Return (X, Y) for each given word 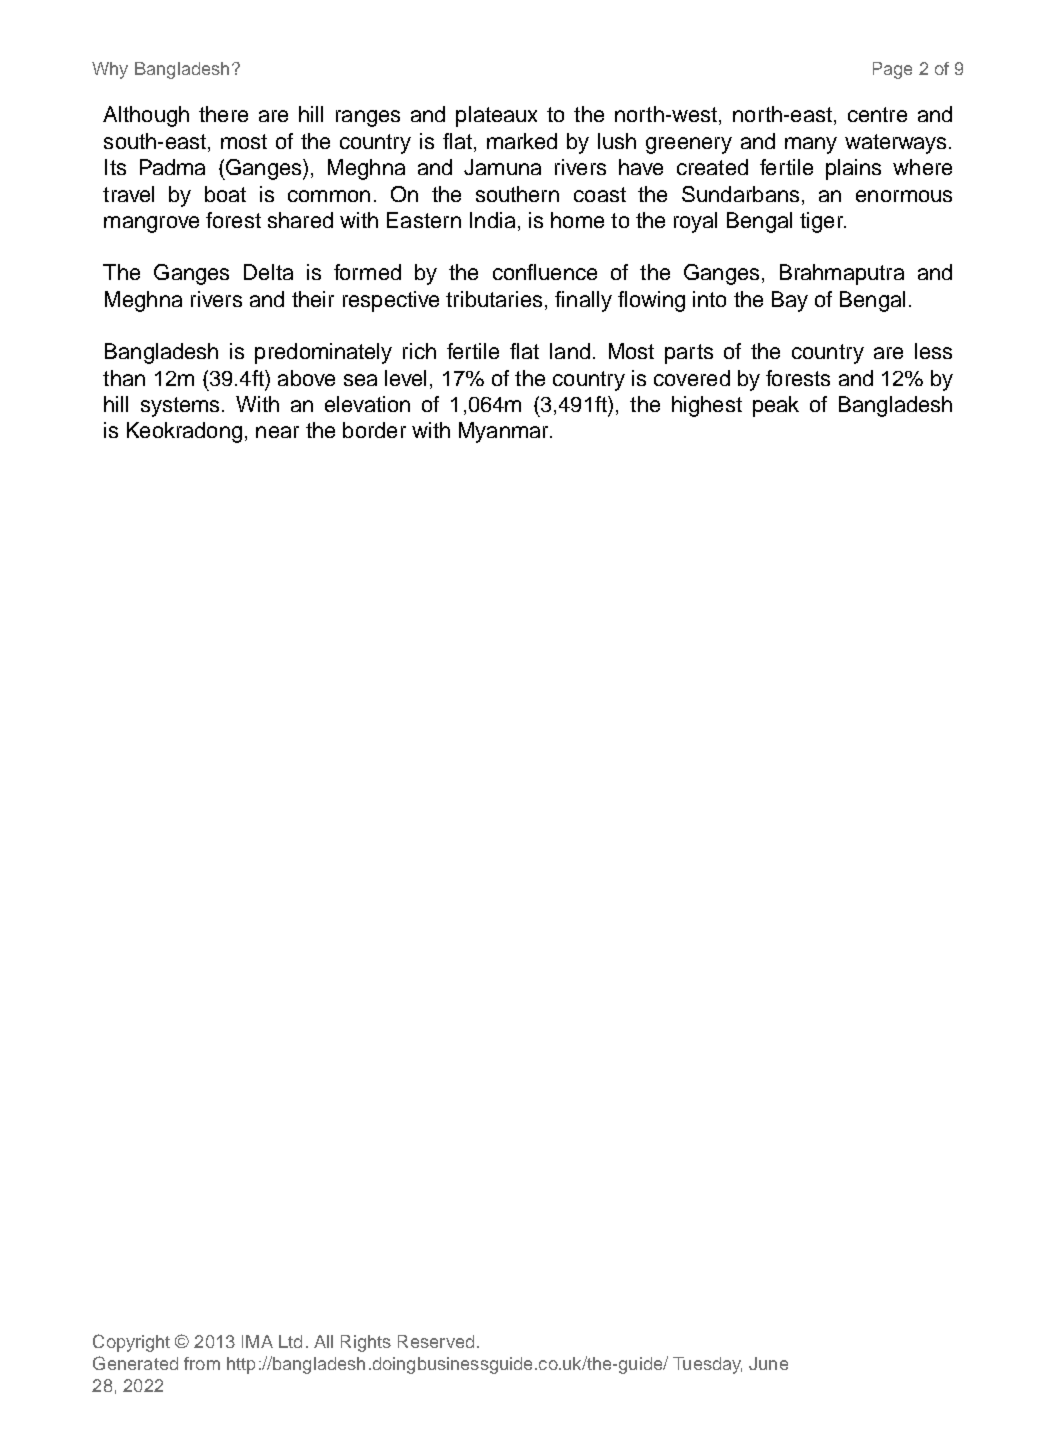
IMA (257, 1341)
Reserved (436, 1341)
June (768, 1363)
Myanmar (505, 432)
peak (776, 406)
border (374, 430)
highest (707, 406)
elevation (367, 404)
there (223, 114)
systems (182, 407)
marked (522, 141)
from (202, 1363)
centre (877, 114)
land (570, 351)
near (277, 432)
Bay (790, 301)
